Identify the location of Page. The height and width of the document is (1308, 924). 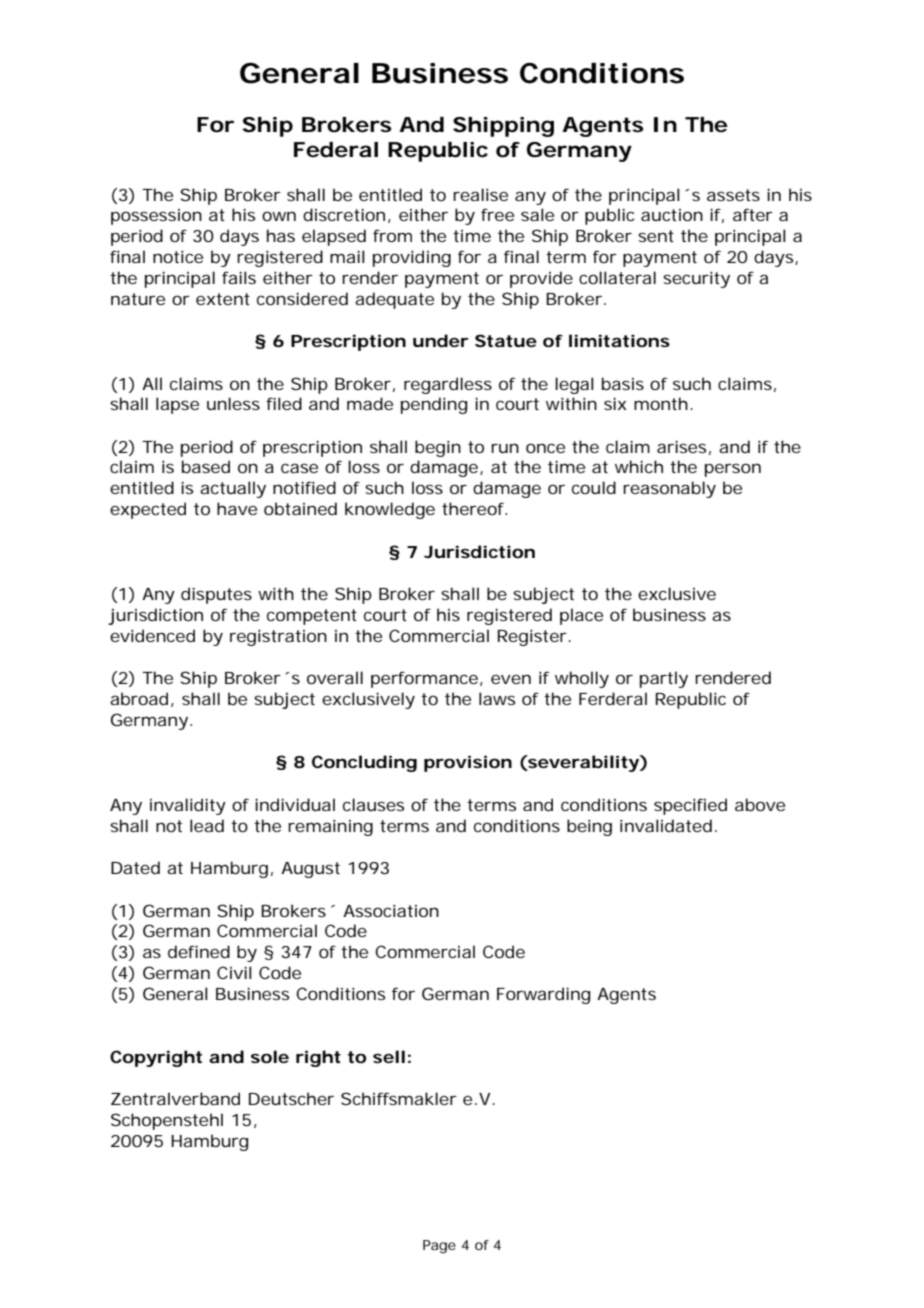
(439, 1247).
